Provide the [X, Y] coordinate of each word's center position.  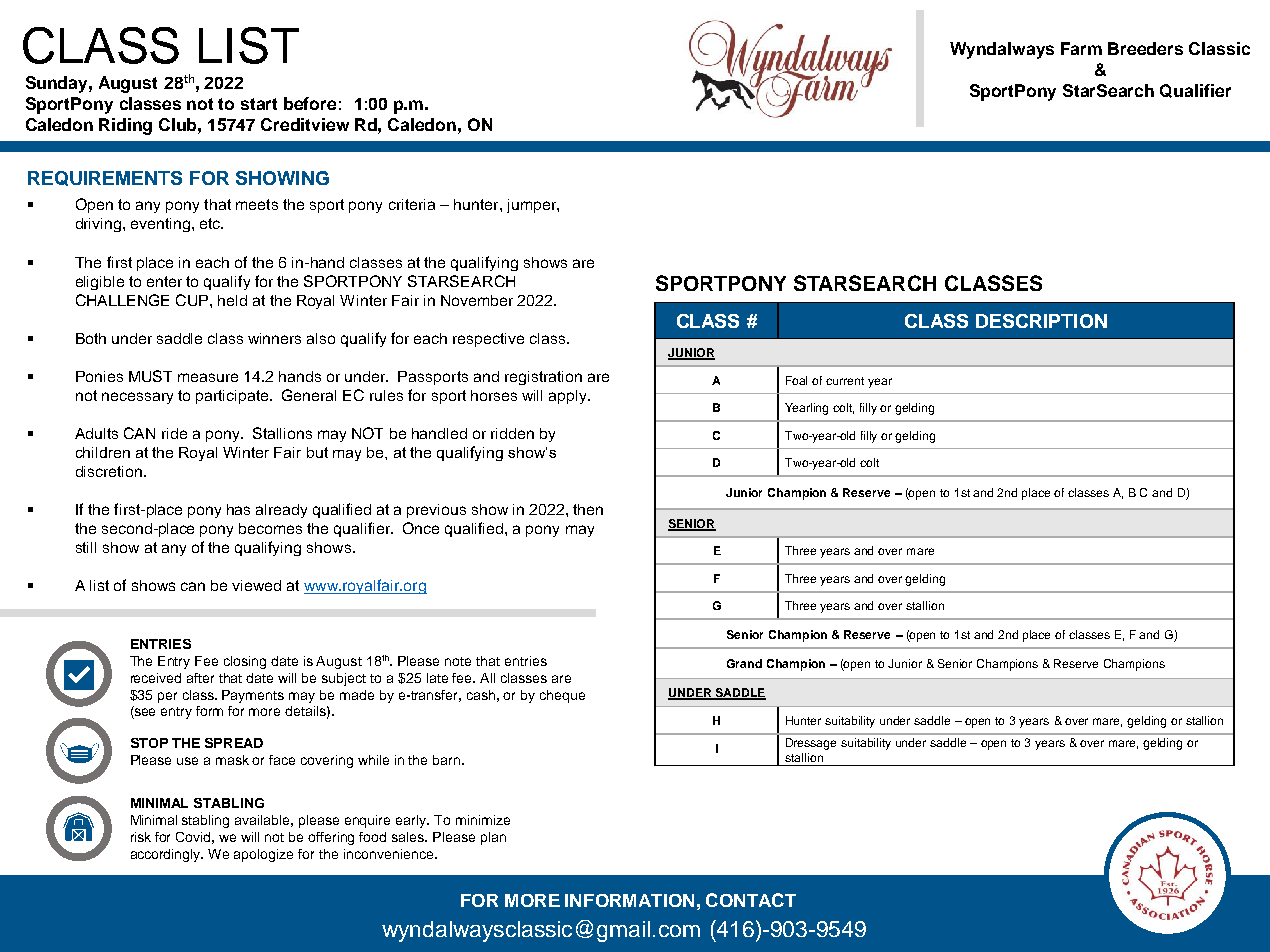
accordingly [167, 855]
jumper [532, 206]
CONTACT [751, 900]
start [259, 104]
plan [493, 838]
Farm [1081, 48]
